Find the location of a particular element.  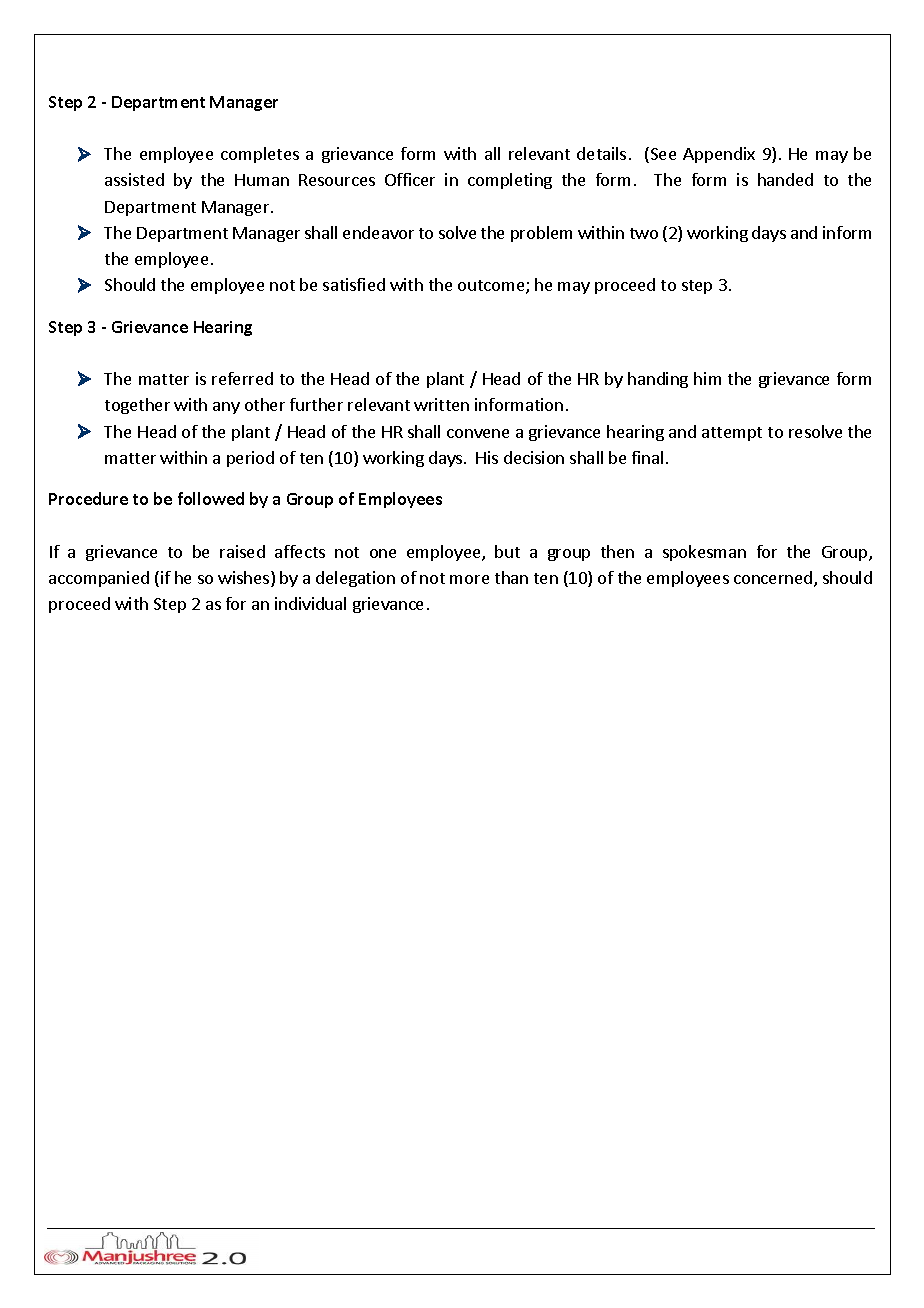

His is located at coordinates (487, 457).
